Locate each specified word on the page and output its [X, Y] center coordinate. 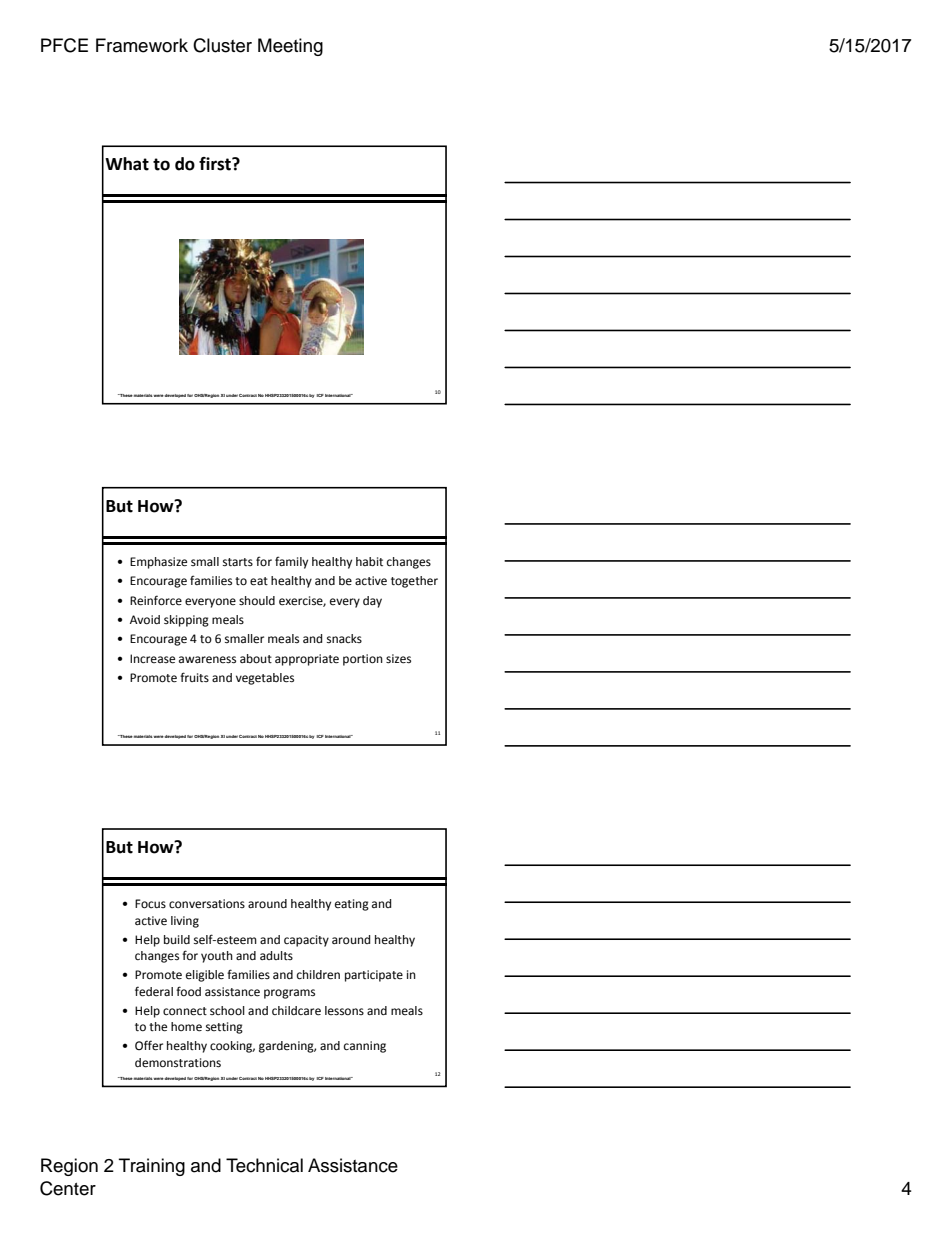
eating [352, 905]
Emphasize [158, 563]
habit [369, 561]
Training [152, 1167]
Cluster [222, 45]
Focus [150, 904]
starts [238, 562]
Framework [142, 45]
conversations [207, 904]
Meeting [290, 47]
